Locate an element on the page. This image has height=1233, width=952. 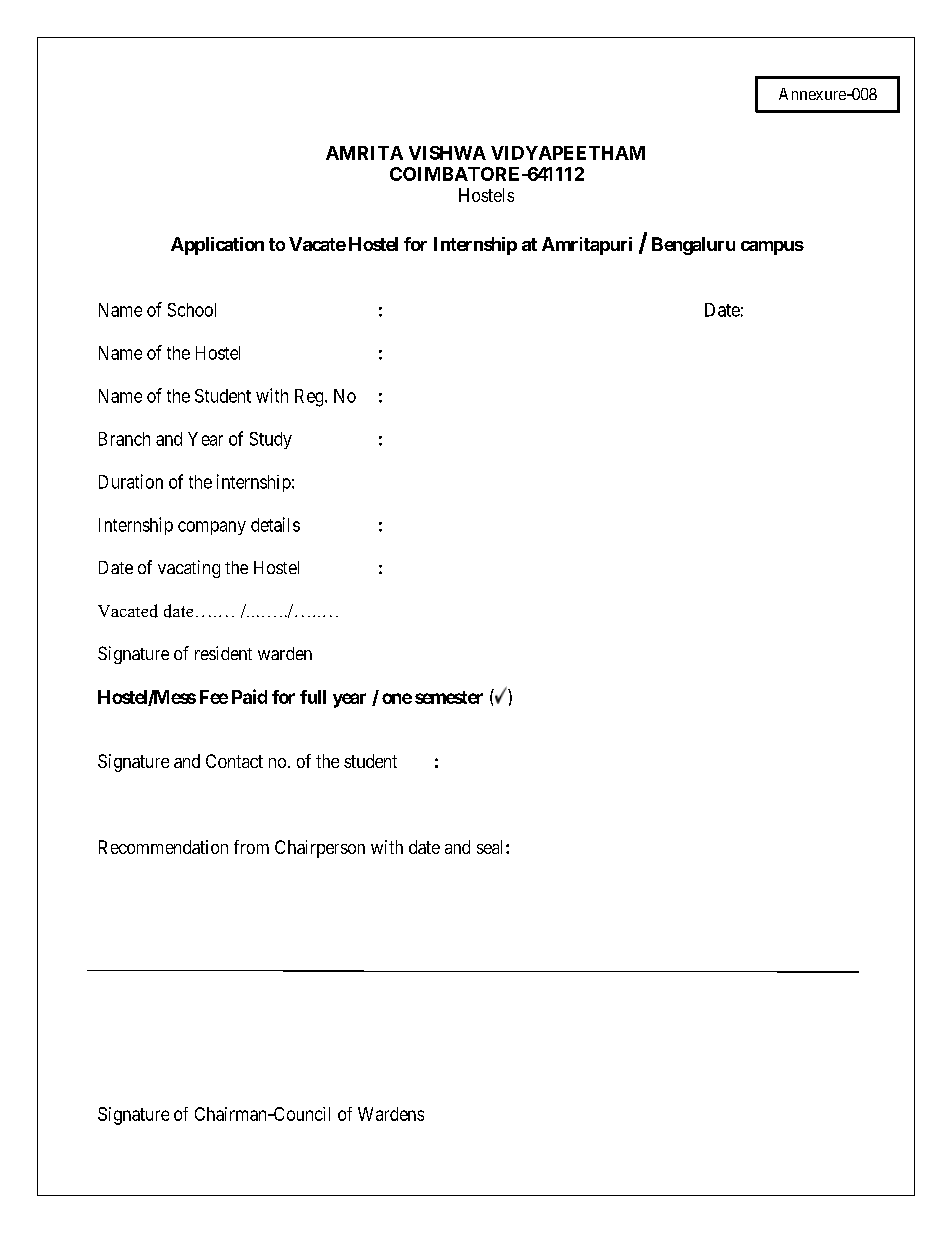
semester is located at coordinates (449, 697).
